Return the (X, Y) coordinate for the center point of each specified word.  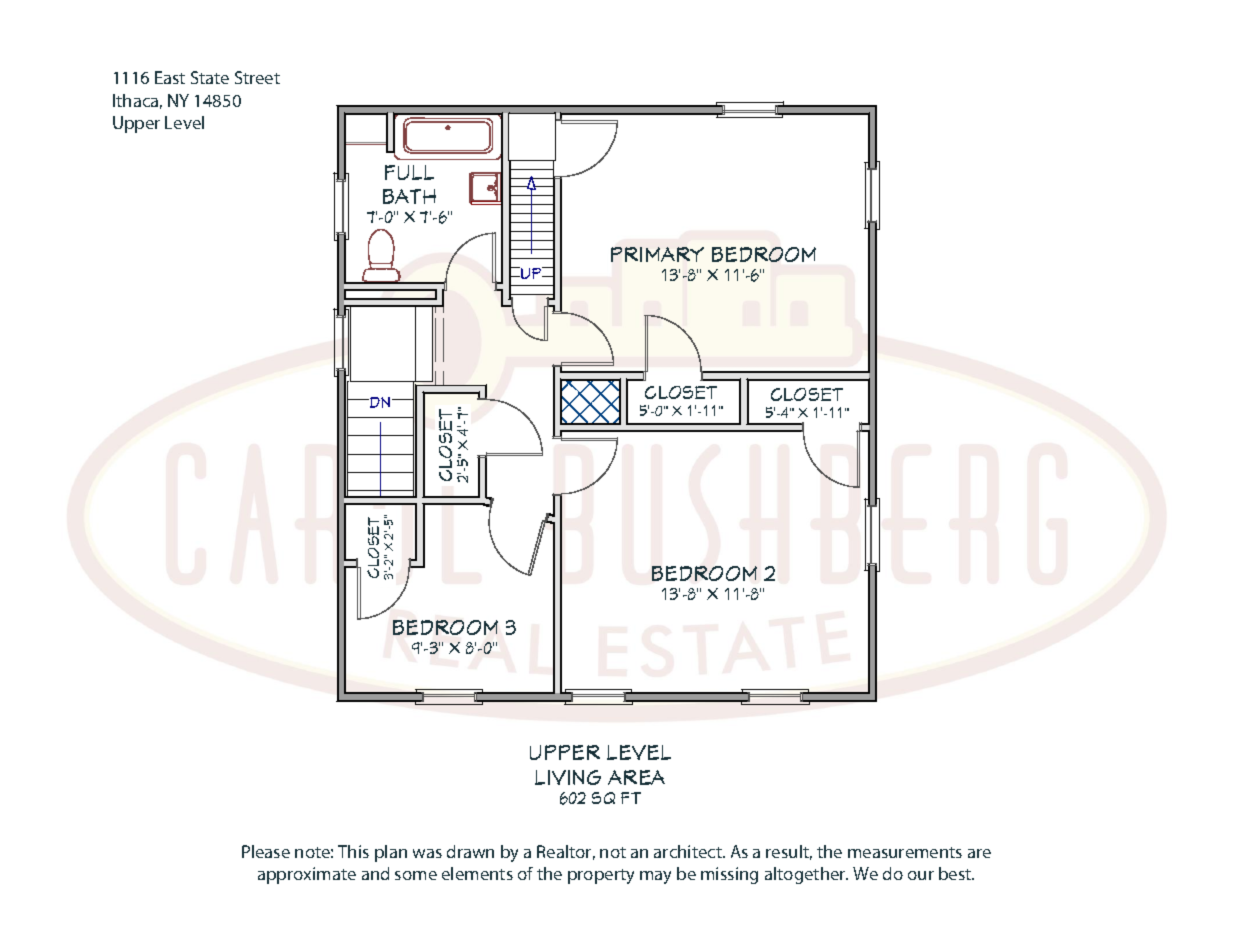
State (210, 77)
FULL (409, 172)
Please (266, 851)
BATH (409, 196)
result (789, 852)
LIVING (568, 777)
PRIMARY (657, 254)
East (170, 77)
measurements (905, 852)
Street (257, 77)
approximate (307, 875)
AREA (636, 777)
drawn (470, 851)
